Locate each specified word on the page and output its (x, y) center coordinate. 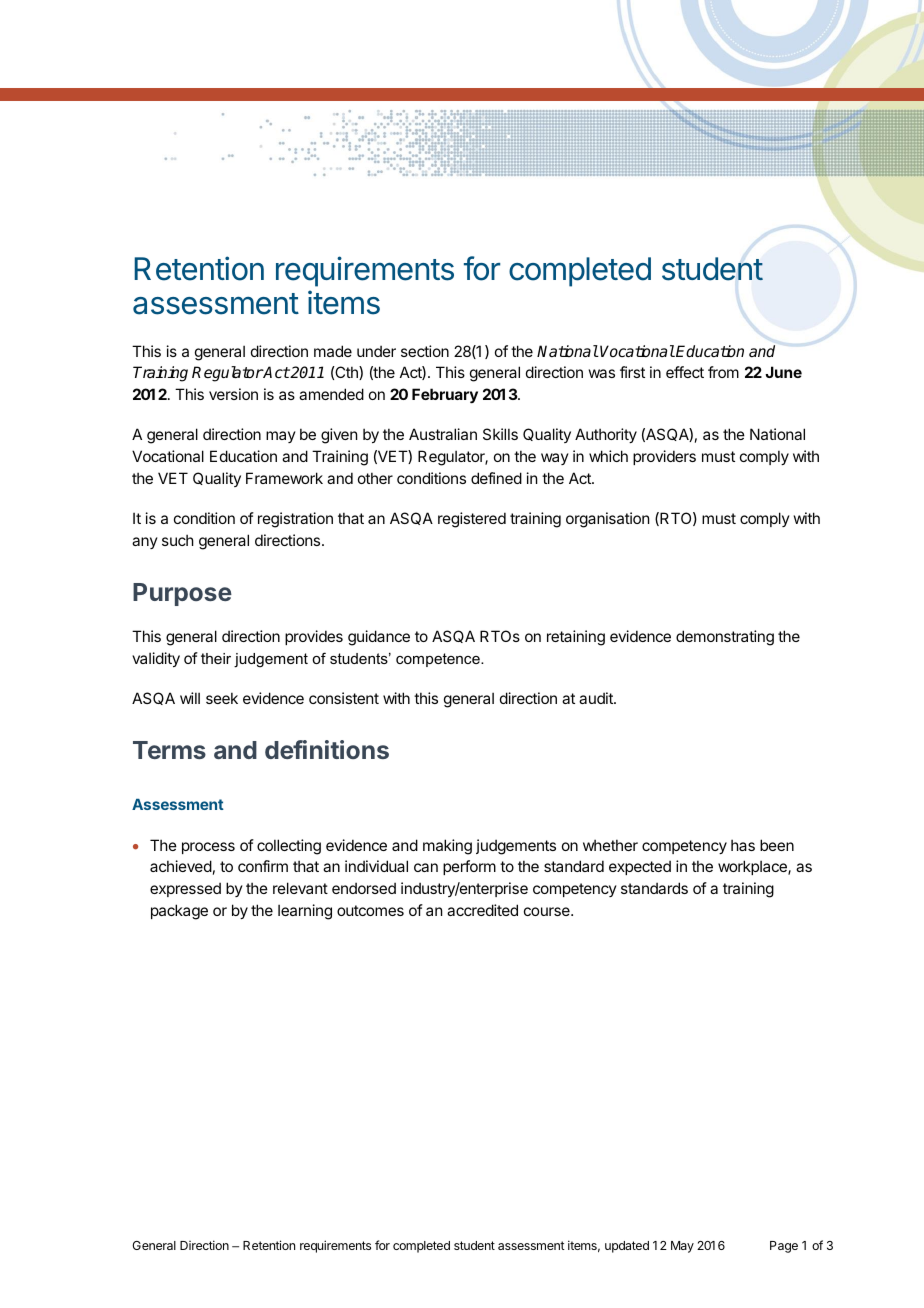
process (208, 848)
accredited (482, 910)
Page (784, 1247)
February (445, 396)
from (723, 372)
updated (627, 1247)
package (179, 912)
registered (472, 520)
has (743, 845)
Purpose (182, 594)
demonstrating (725, 638)
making (447, 847)
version (233, 394)
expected (640, 867)
